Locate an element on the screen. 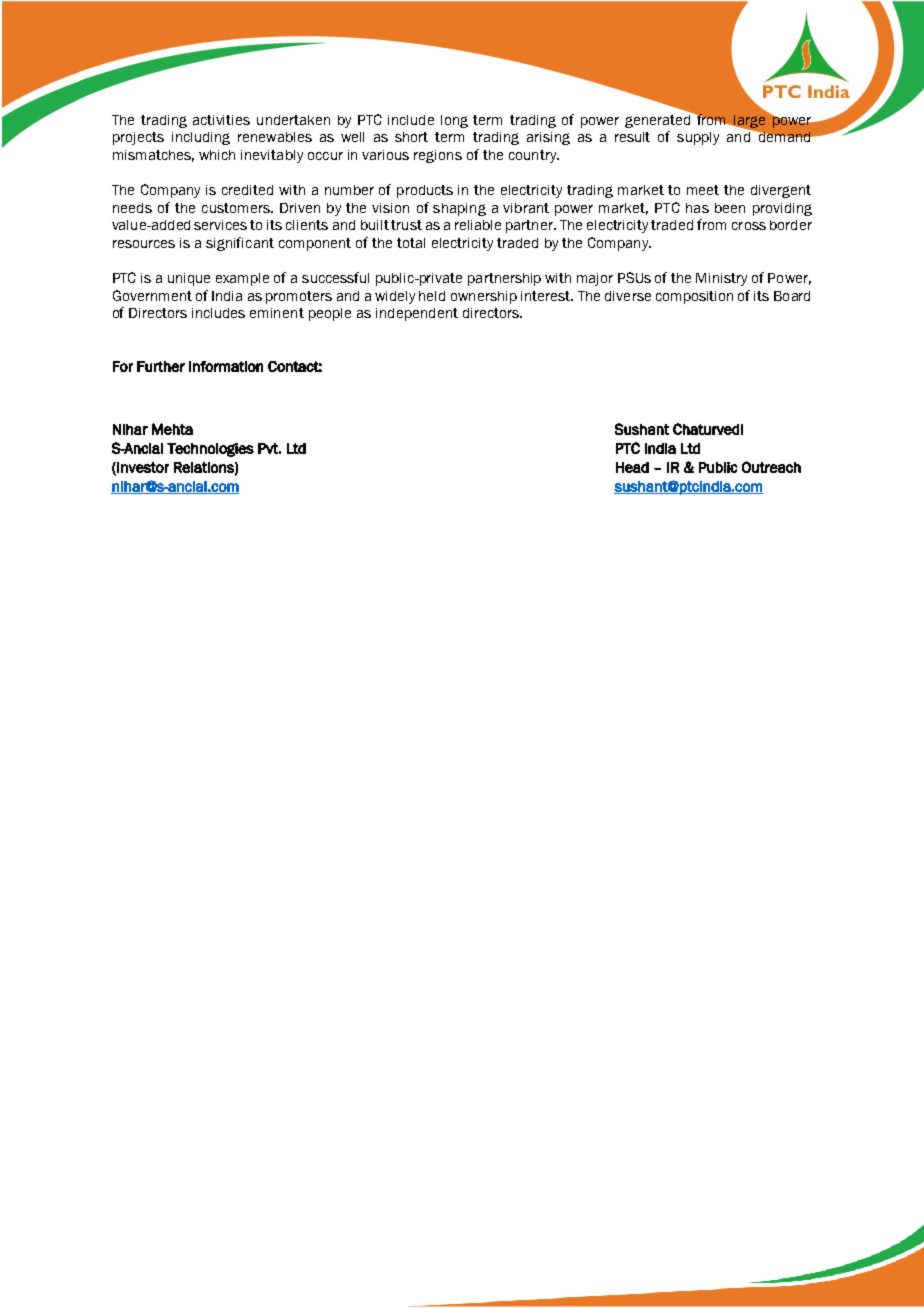 The image size is (924, 1308). composition is located at coordinates (694, 297).
